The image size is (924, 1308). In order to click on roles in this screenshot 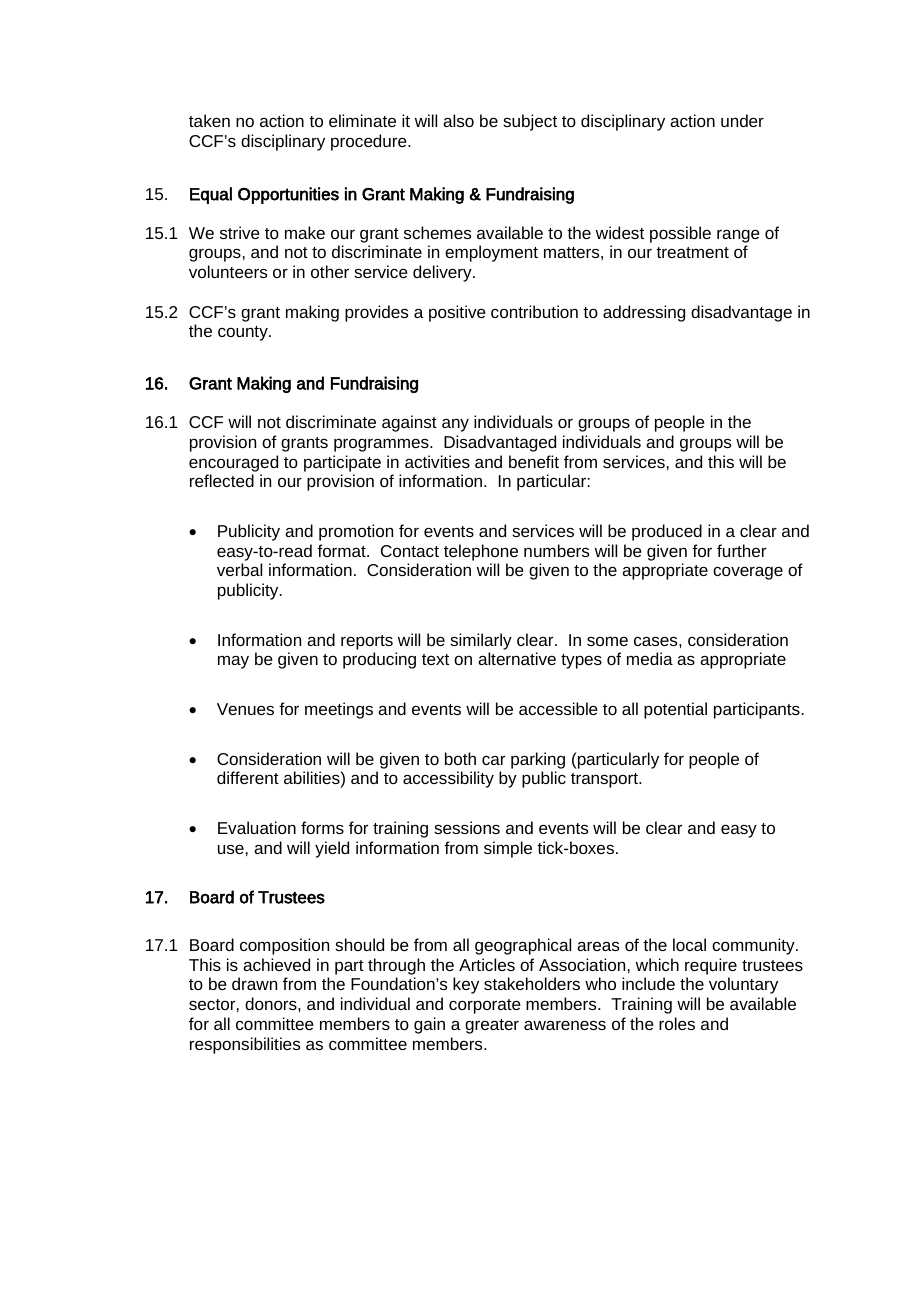, I will do `click(677, 1023)`.
